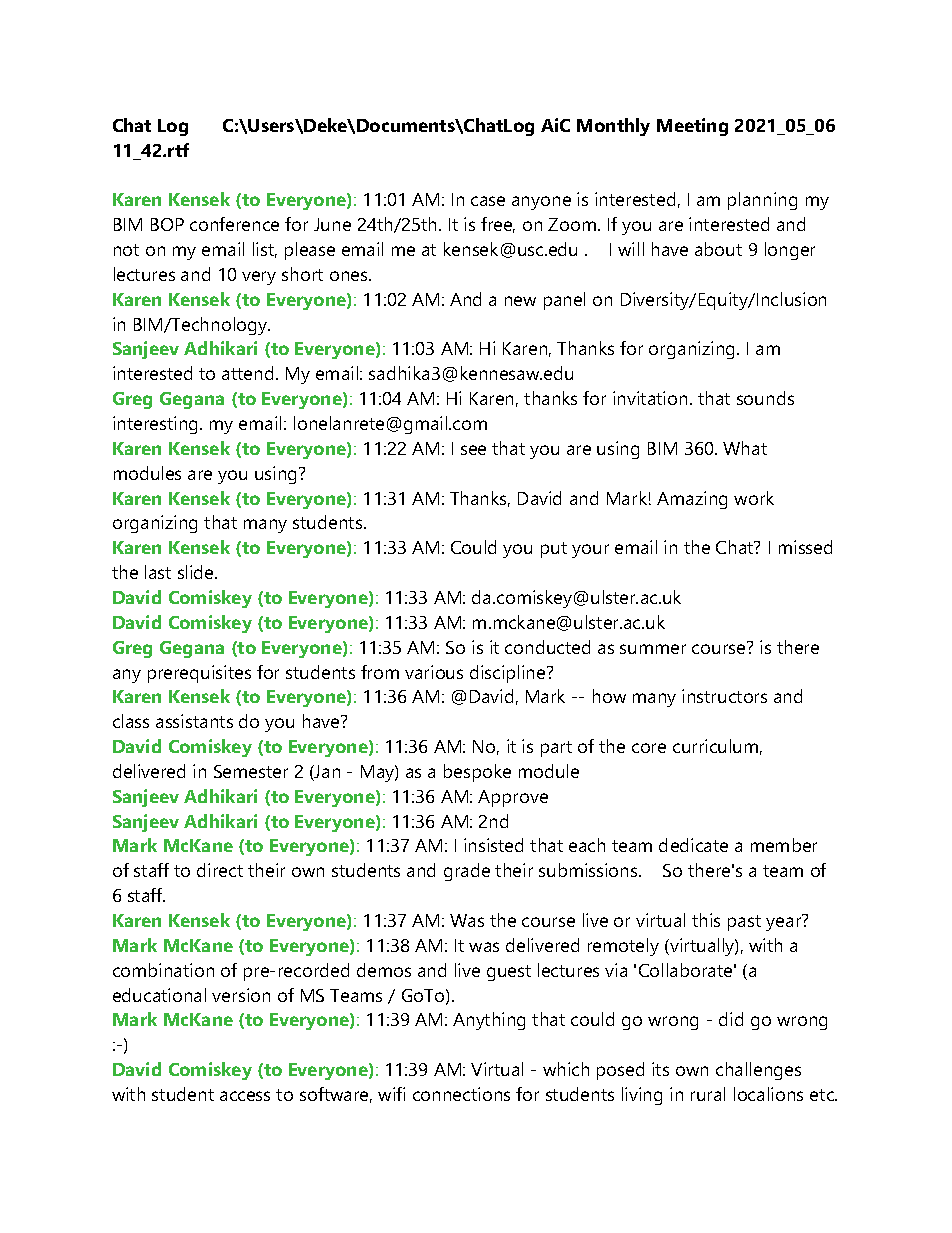  I want to click on connections, so click(461, 1094).
